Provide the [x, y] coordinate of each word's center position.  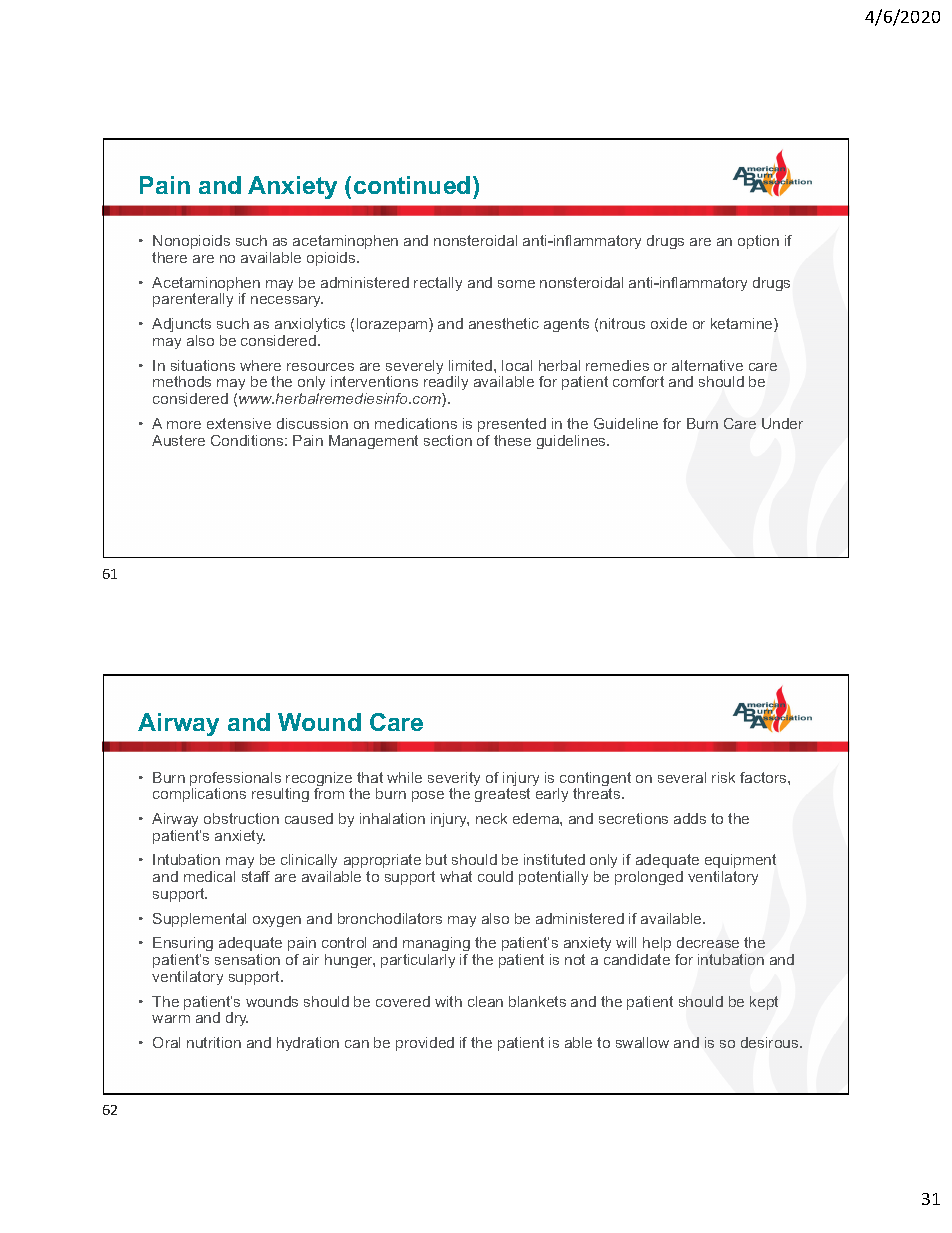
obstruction [241, 818]
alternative [707, 365]
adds [690, 818]
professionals [236, 780]
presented [512, 425]
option [758, 242]
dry [237, 1019]
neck [491, 818]
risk [723, 777]
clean [485, 1001]
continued [412, 185]
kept [764, 1003]
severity [454, 780]
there [169, 257]
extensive [239, 423]
